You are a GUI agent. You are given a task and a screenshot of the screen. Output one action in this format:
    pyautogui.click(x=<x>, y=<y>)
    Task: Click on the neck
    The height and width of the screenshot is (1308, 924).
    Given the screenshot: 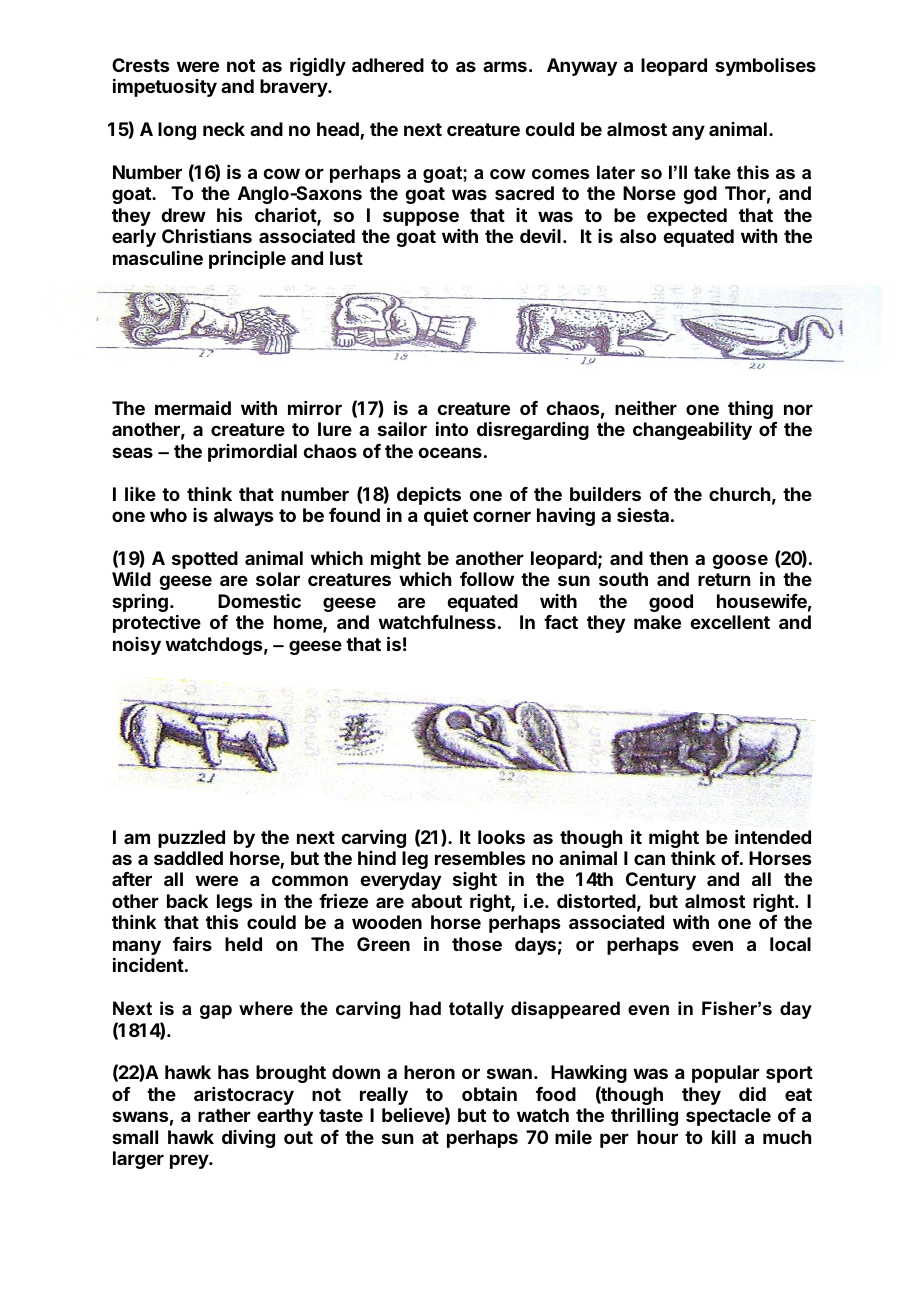 What is the action you would take?
    pyautogui.click(x=224, y=129)
